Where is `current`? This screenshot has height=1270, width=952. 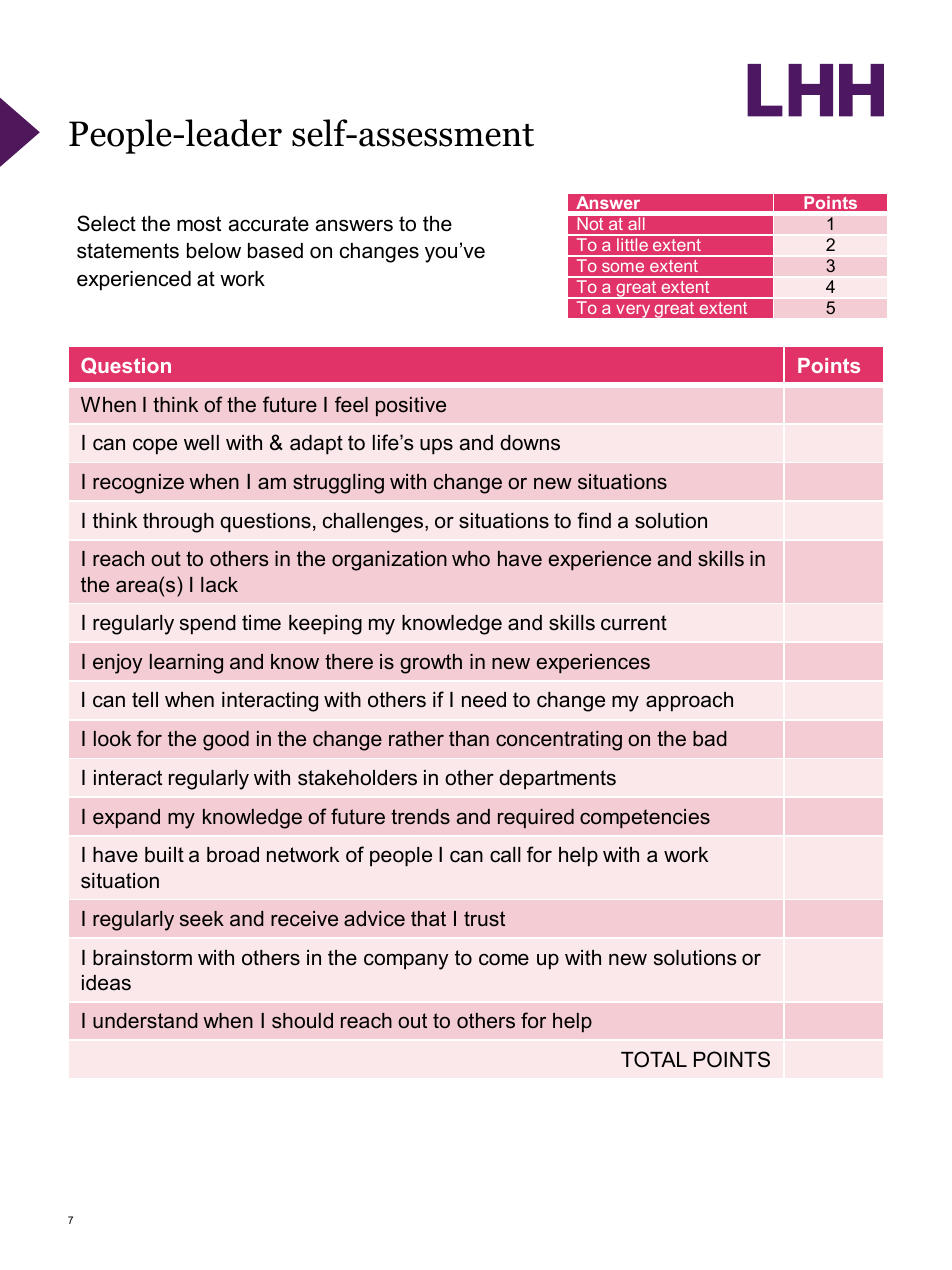 current is located at coordinates (634, 623).
